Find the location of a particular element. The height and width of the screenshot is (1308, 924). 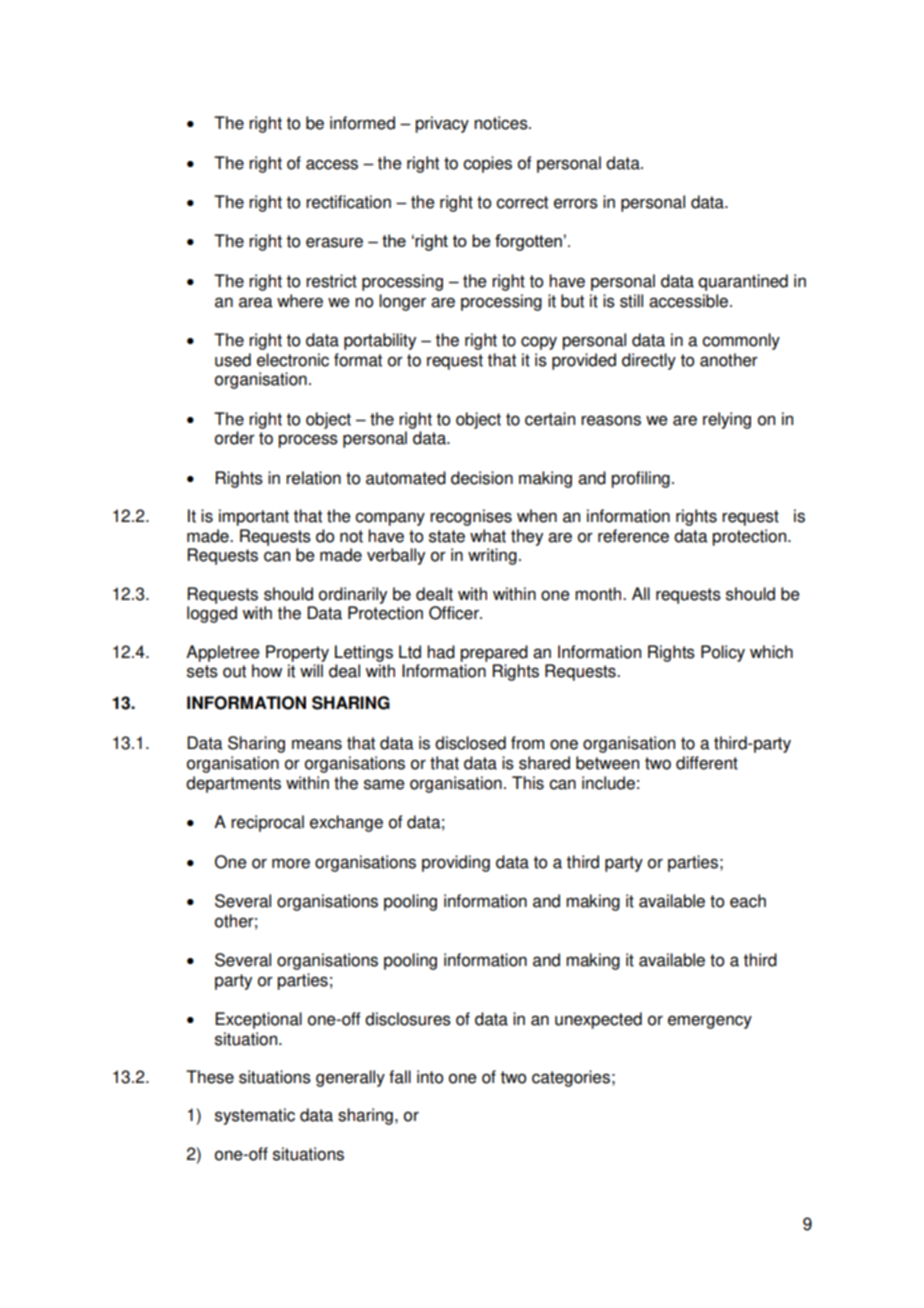

into is located at coordinates (430, 1077).
